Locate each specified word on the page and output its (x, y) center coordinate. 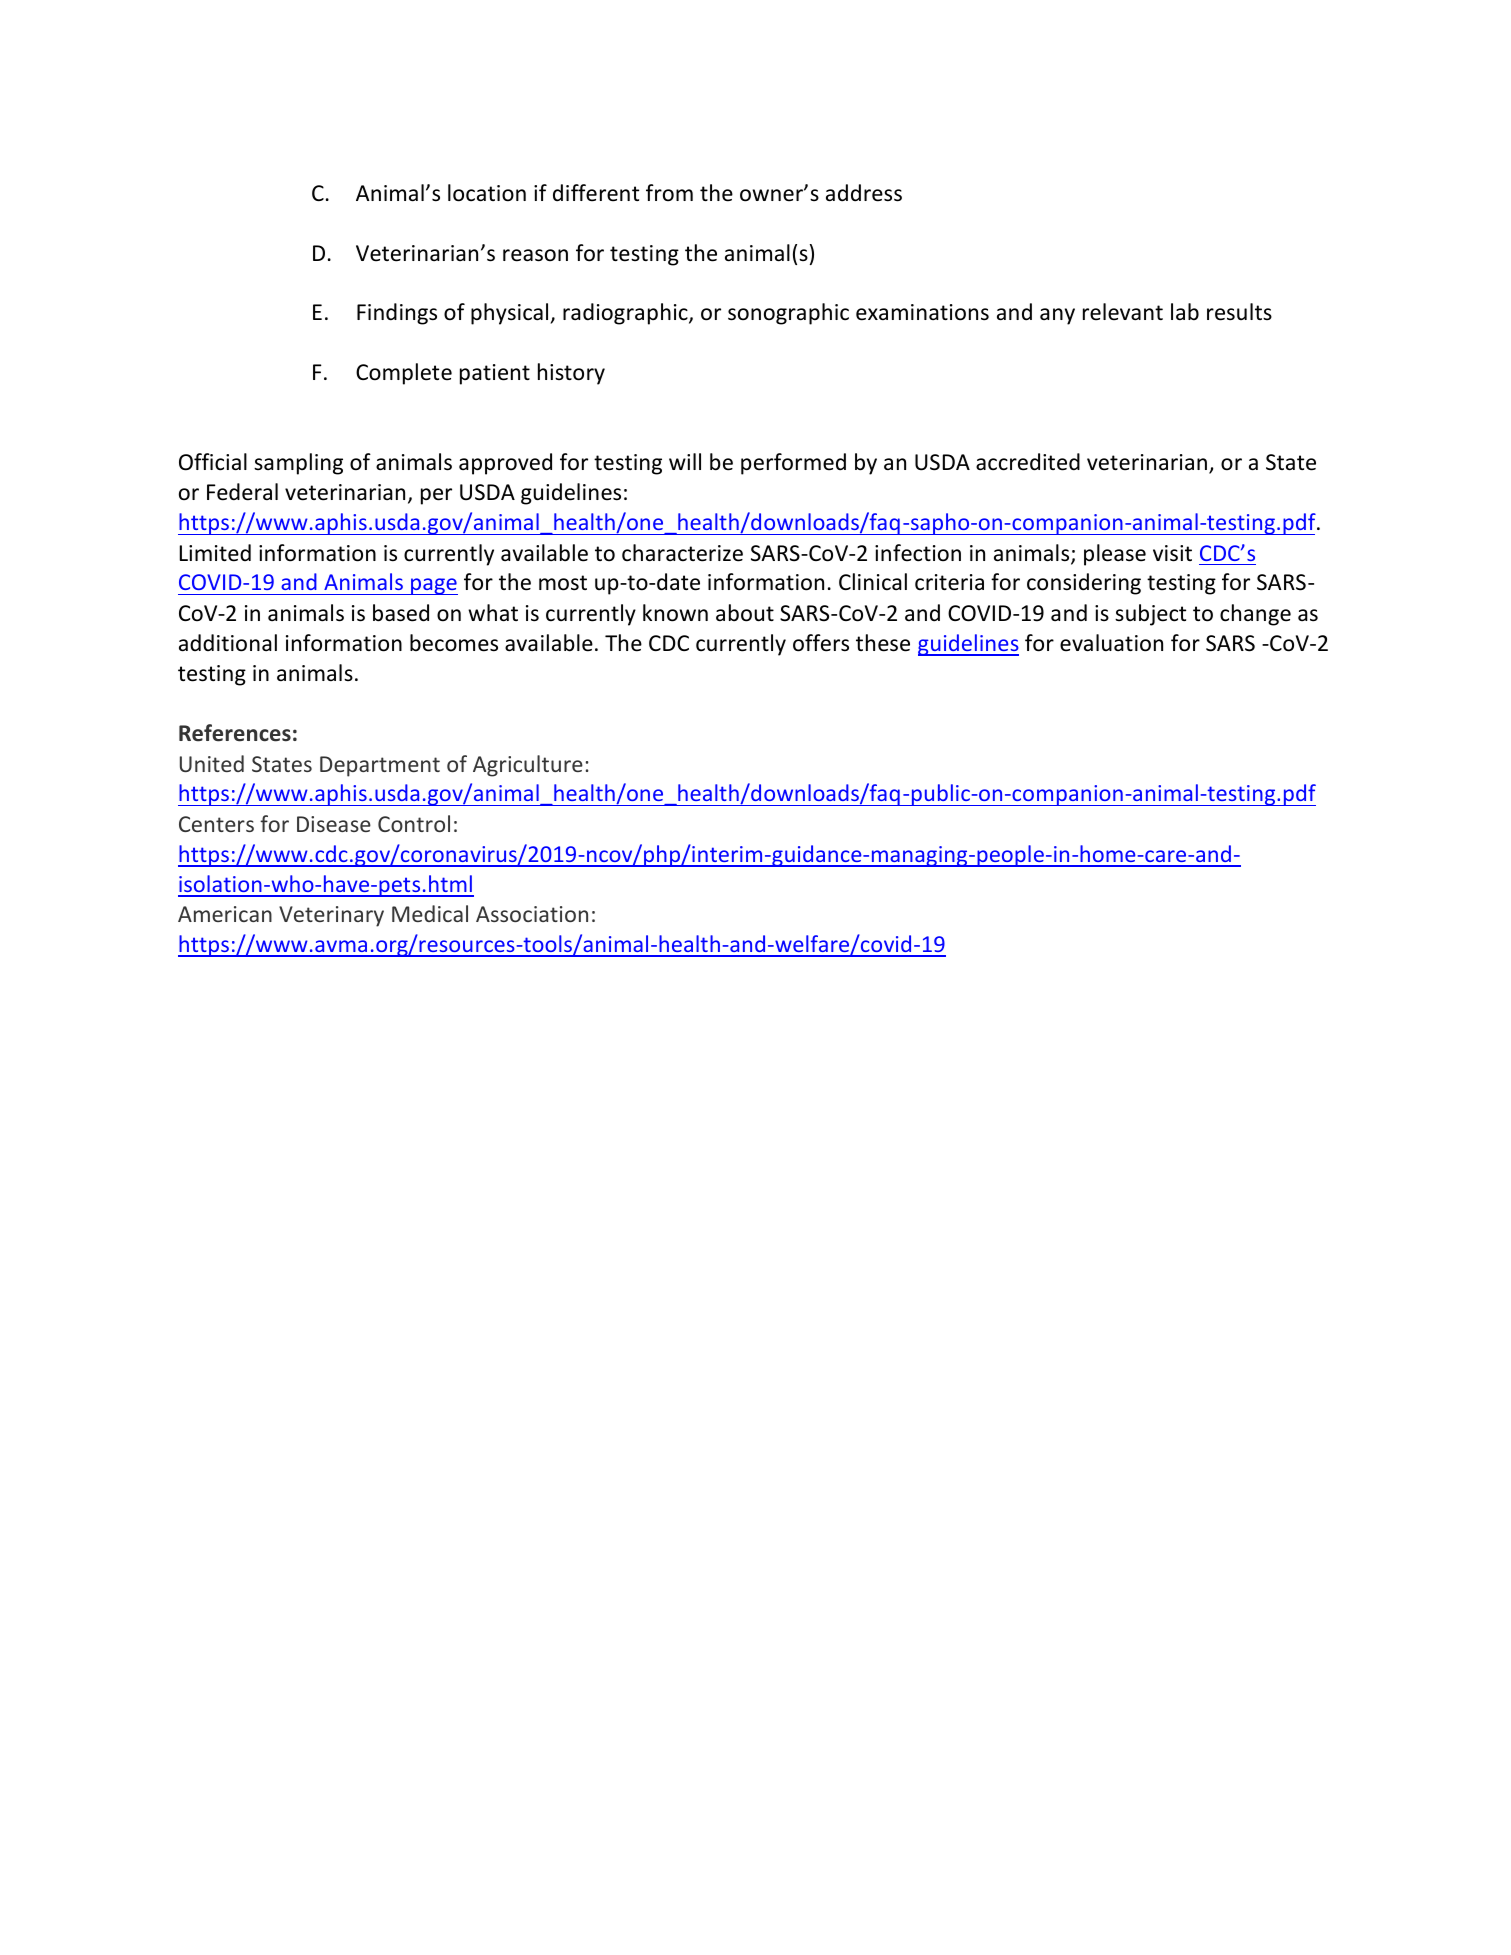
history (571, 374)
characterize (682, 553)
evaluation (1111, 643)
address (864, 193)
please (1115, 555)
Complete (404, 374)
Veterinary (331, 916)
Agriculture (528, 766)
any (1057, 316)
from (669, 193)
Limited (215, 553)
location (487, 193)
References (235, 733)
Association (532, 914)
